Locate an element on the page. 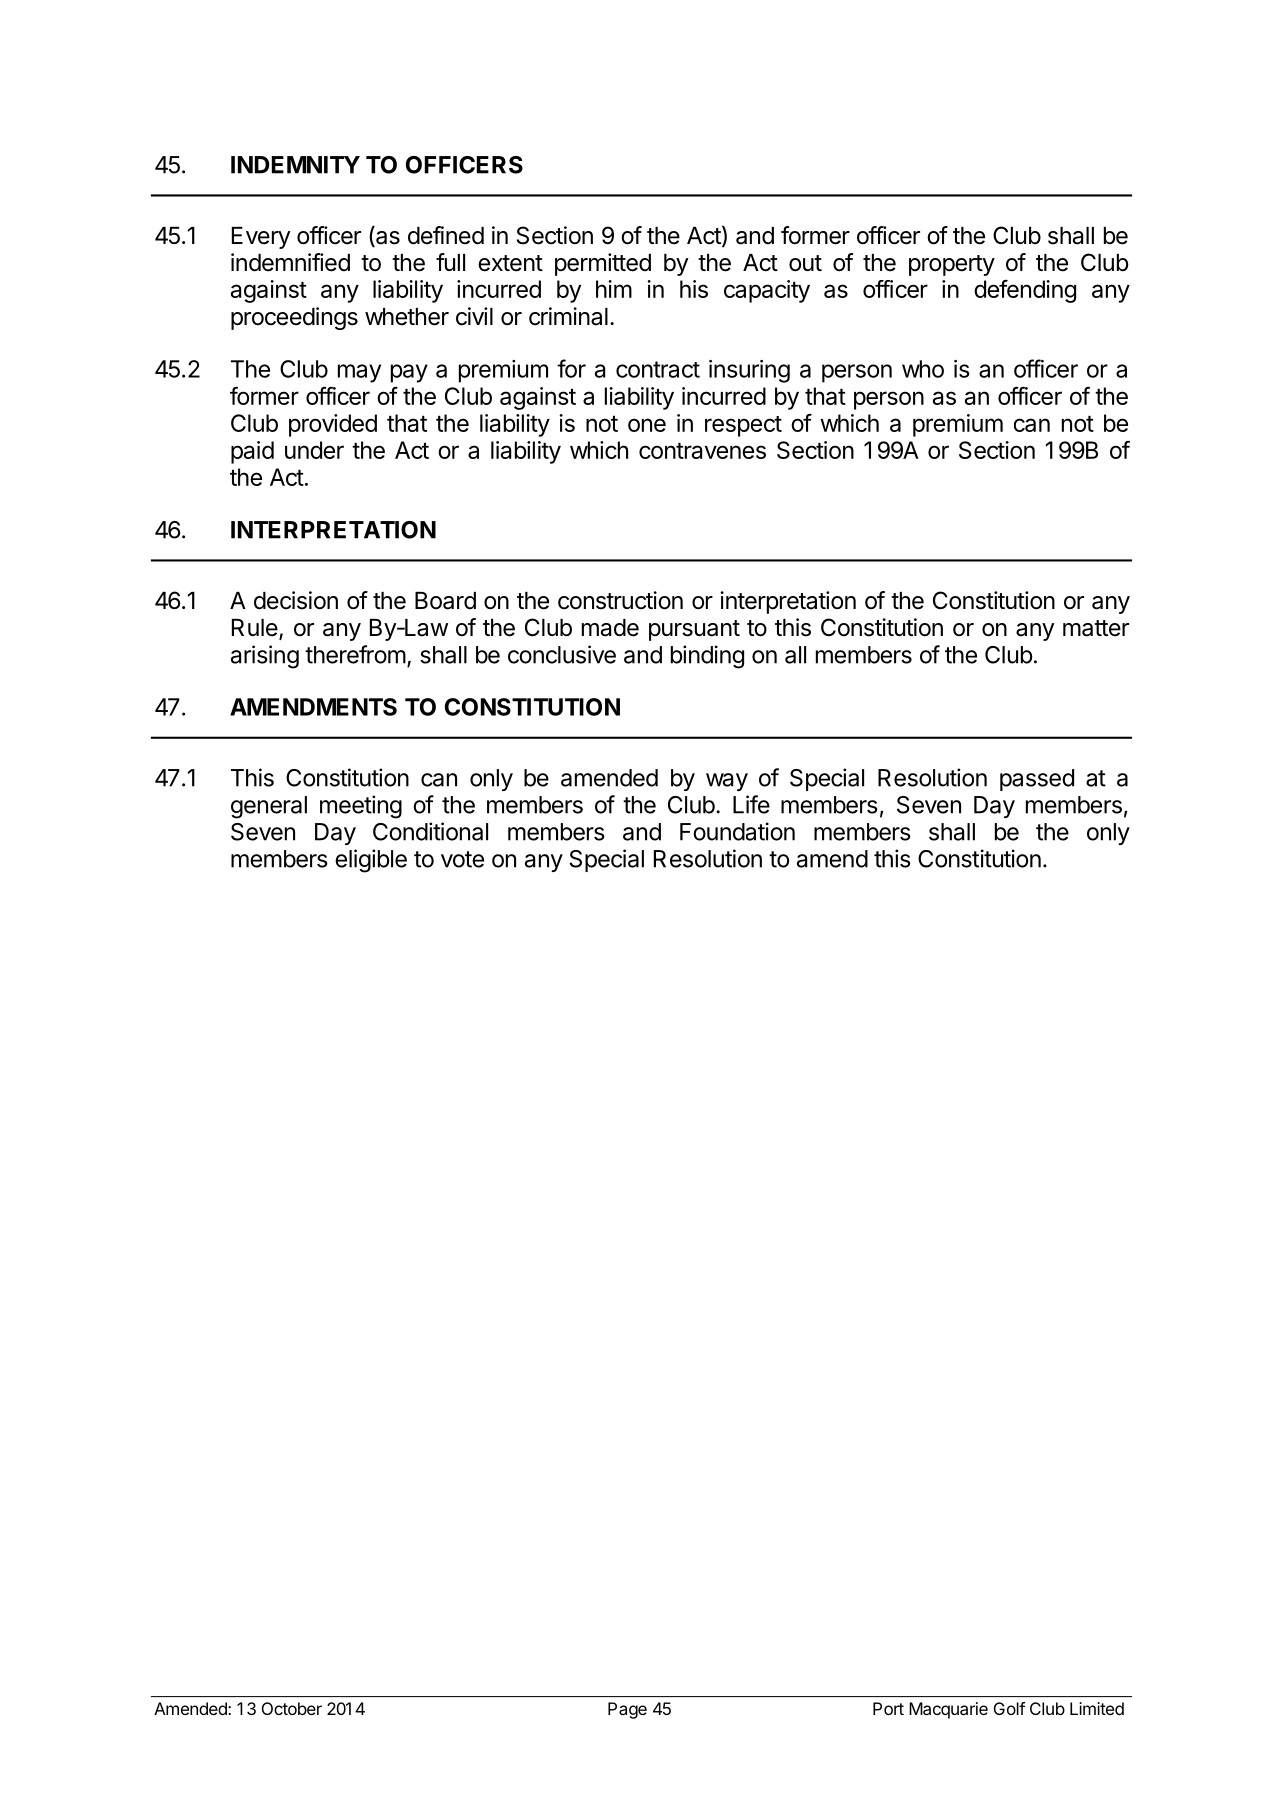 This image has height=1799, width=1273. property is located at coordinates (952, 265).
